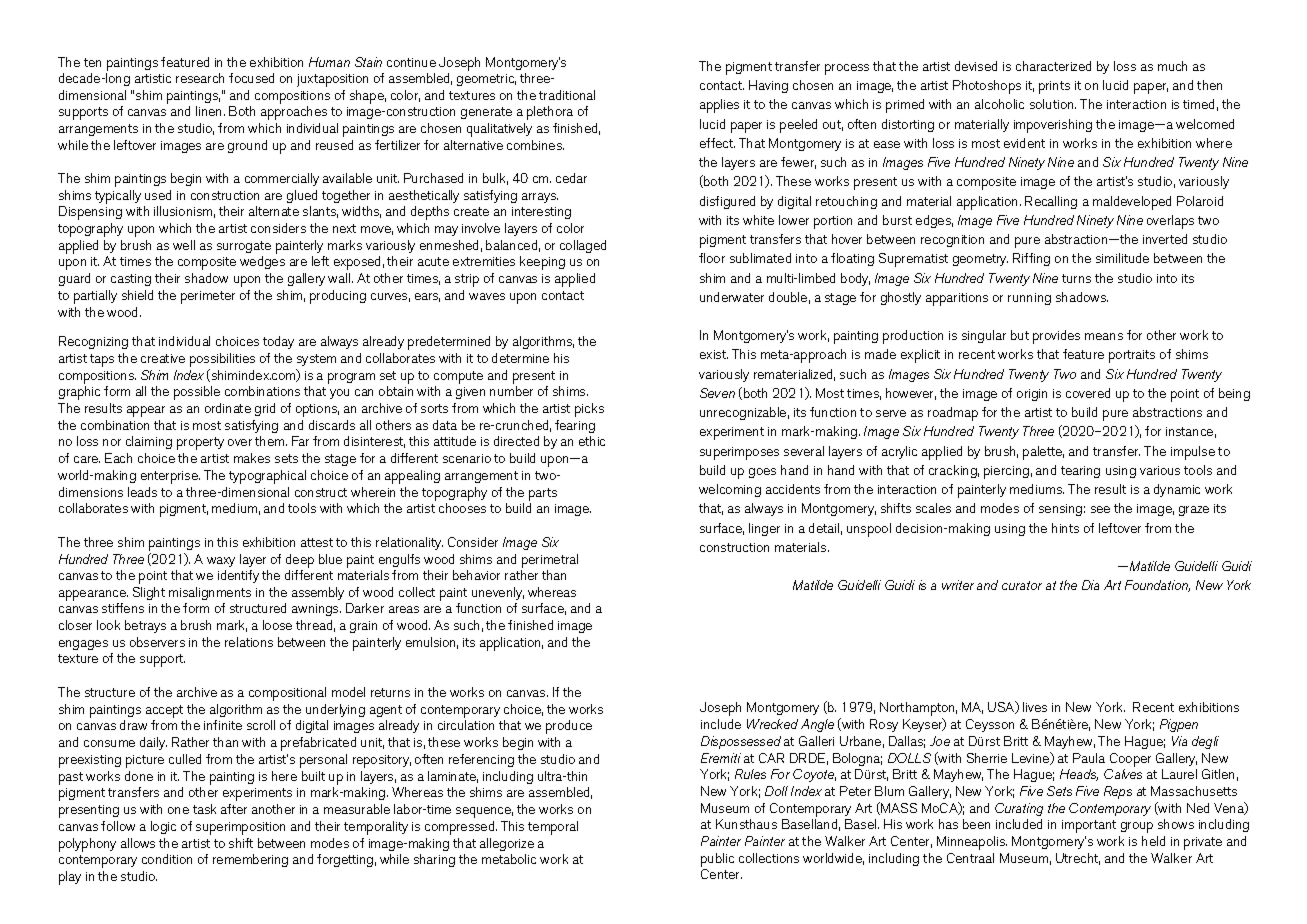 This screenshot has width=1307, height=924. What do you see at coordinates (210, 593) in the screenshot?
I see `misalignments` at bounding box center [210, 593].
